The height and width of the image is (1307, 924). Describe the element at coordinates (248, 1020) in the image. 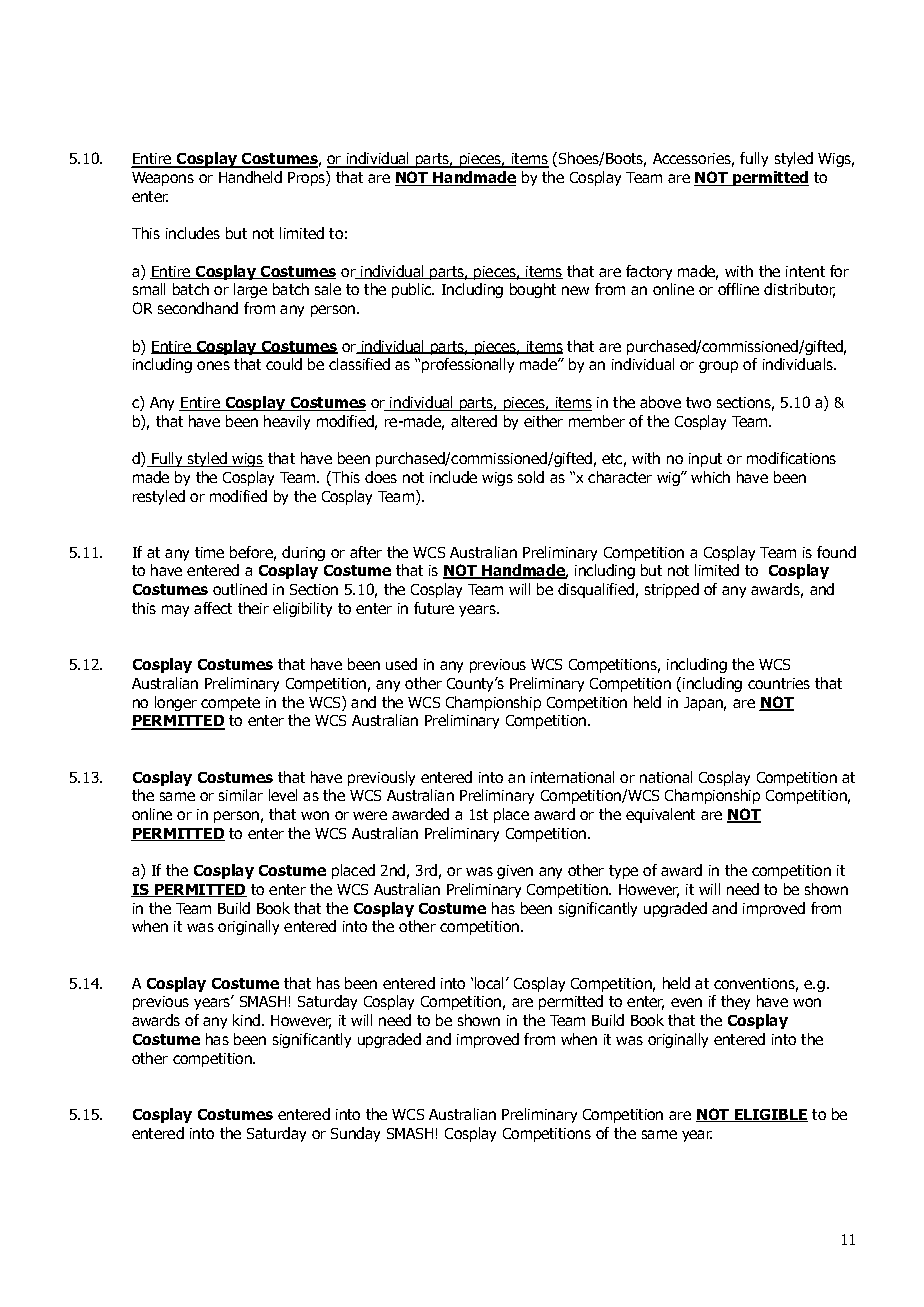

I see `kind` at that location.
